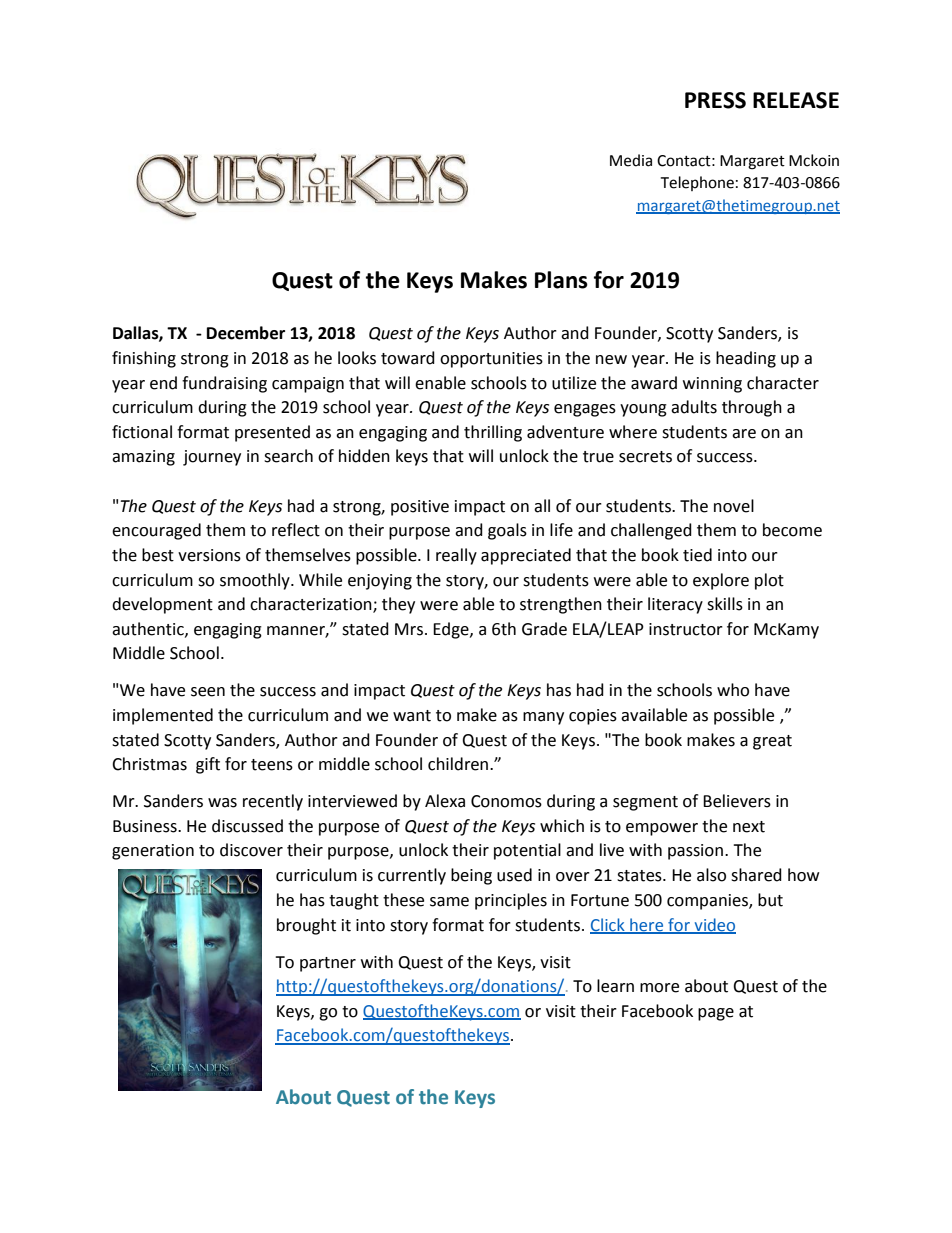 This screenshot has height=1233, width=952. Describe the element at coordinates (737, 801) in the screenshot. I see `Believers` at that location.
